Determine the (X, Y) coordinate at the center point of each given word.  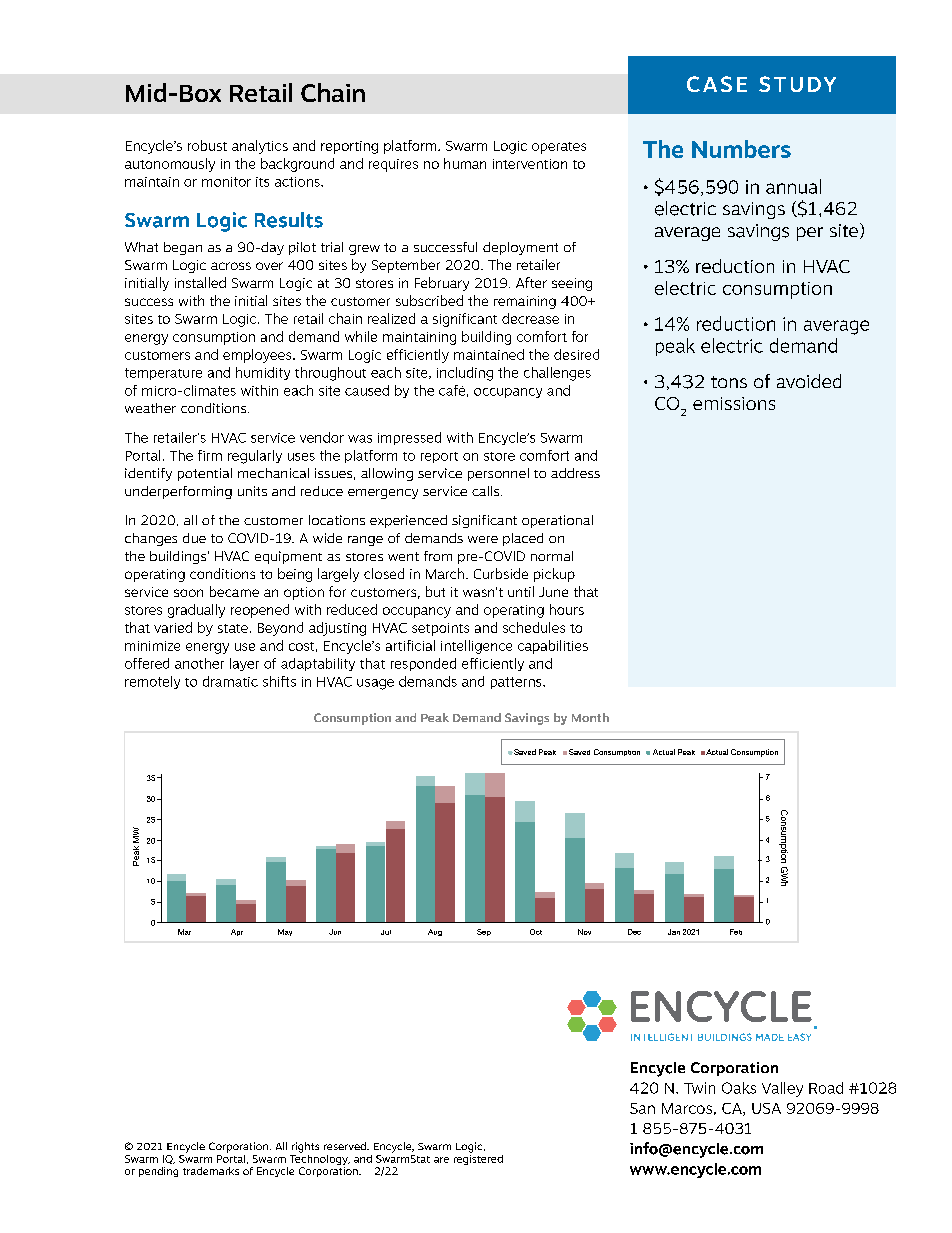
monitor (226, 182)
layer (244, 664)
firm (210, 455)
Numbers (741, 149)
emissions (734, 403)
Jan (674, 932)
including (465, 374)
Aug (435, 932)
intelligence (476, 647)
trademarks (211, 1171)
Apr (237, 932)
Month (590, 717)
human (465, 163)
